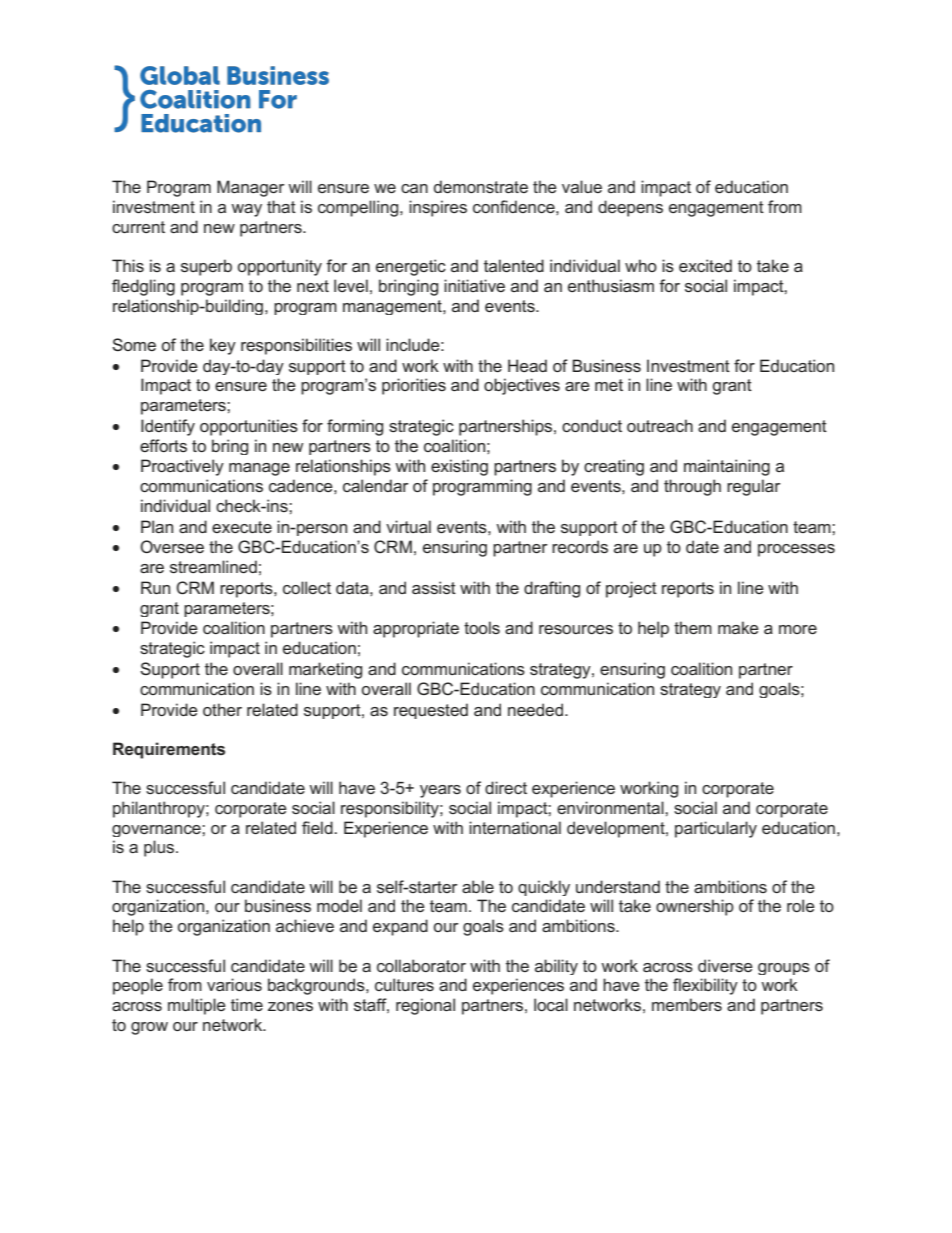 This screenshot has height=1233, width=952. Describe the element at coordinates (438, 208) in the screenshot. I see `inspires` at that location.
